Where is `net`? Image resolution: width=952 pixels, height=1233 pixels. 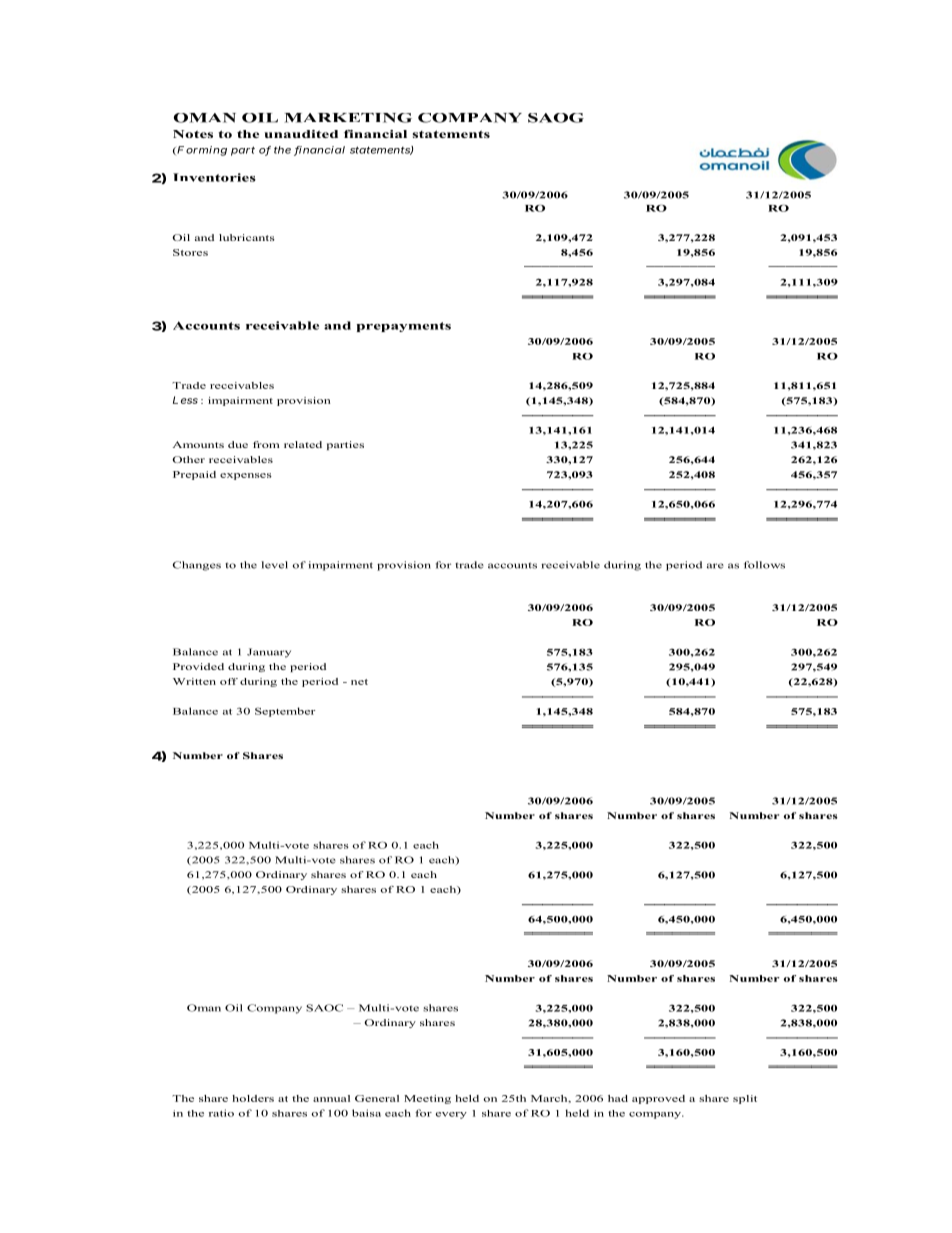 net is located at coordinates (359, 682).
